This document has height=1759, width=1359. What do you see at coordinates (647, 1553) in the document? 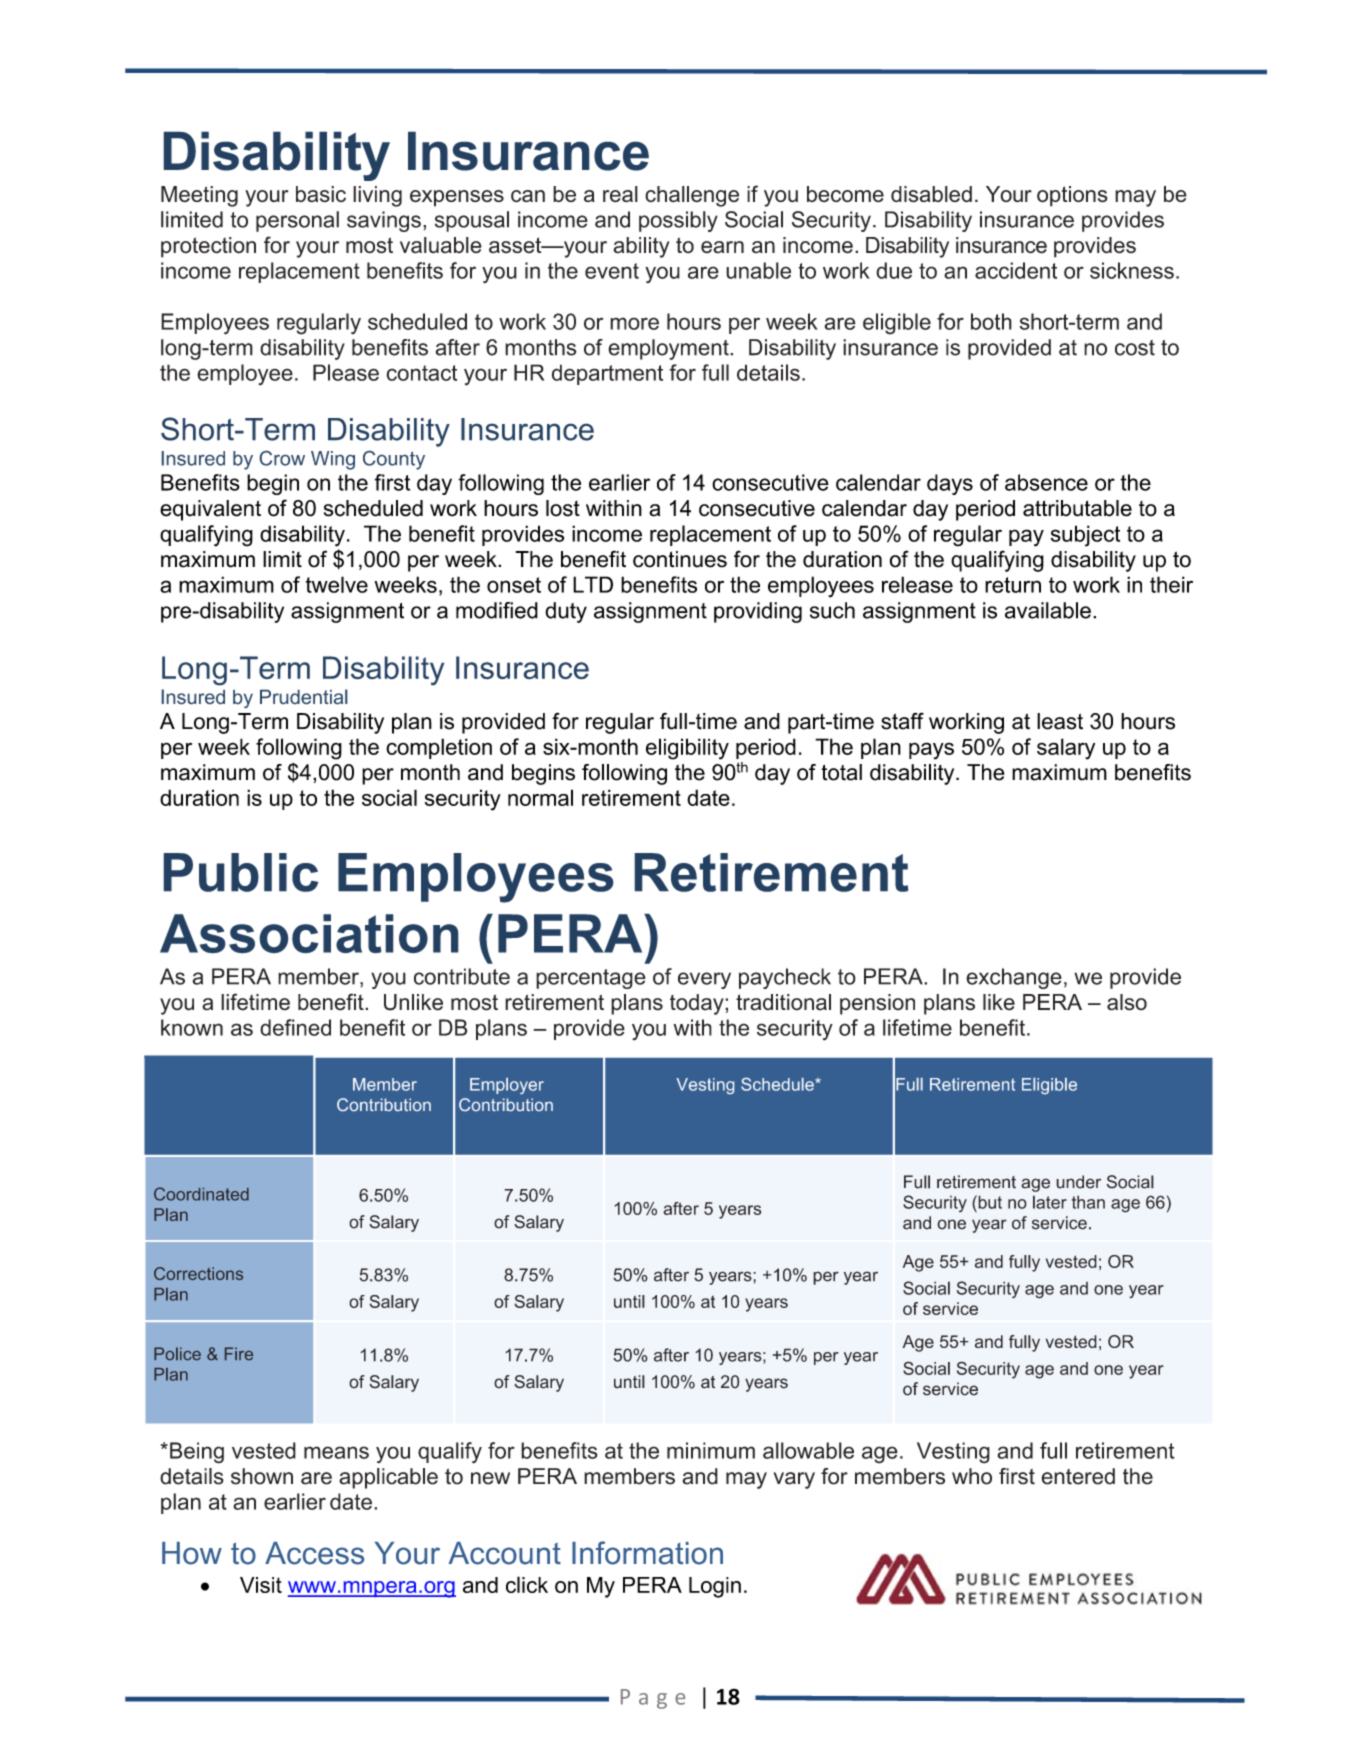
I see `Information` at bounding box center [647, 1553].
